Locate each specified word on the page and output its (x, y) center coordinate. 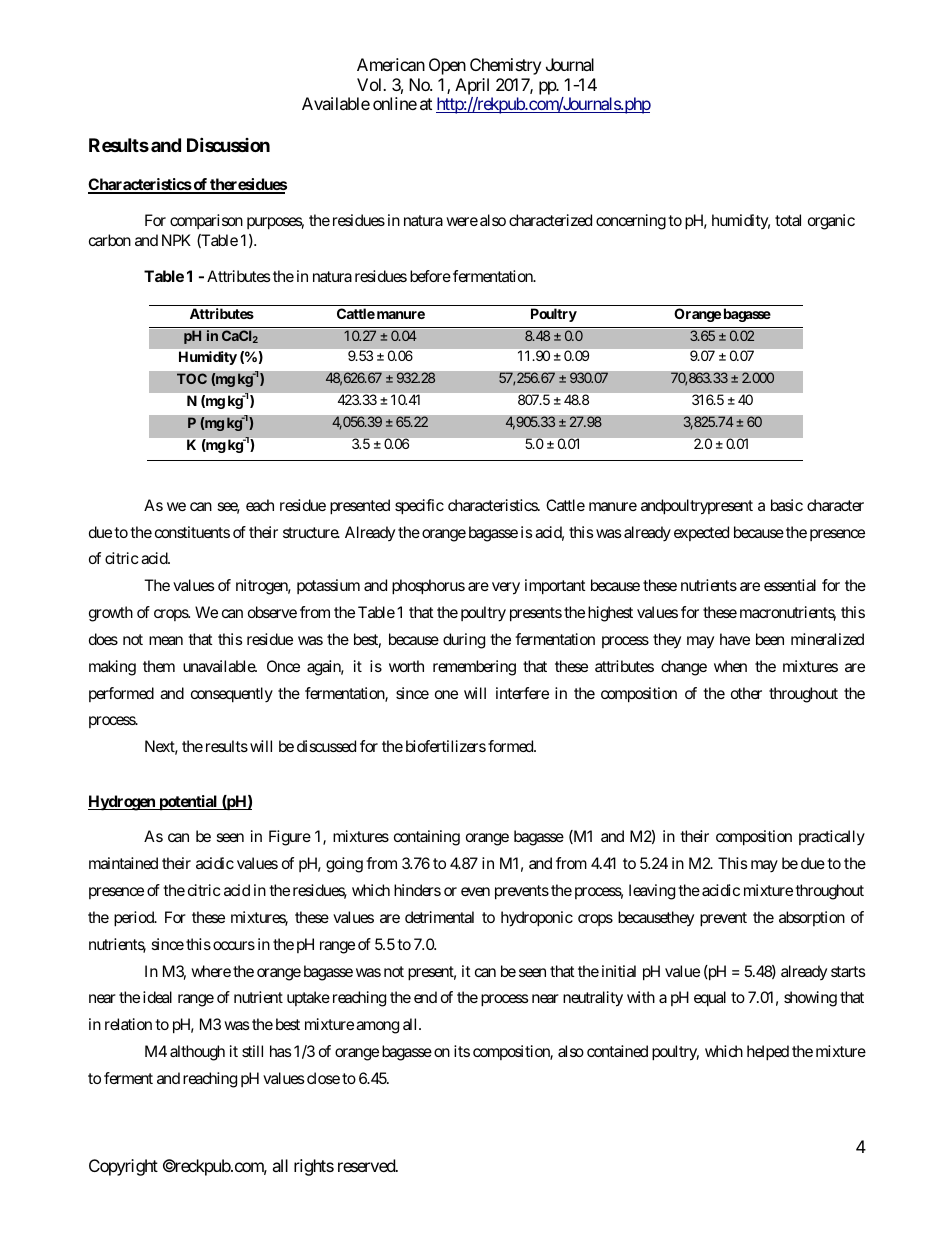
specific (419, 507)
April (472, 86)
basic (787, 505)
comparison (206, 221)
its (462, 1051)
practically (832, 838)
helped (768, 1053)
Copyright (123, 1167)
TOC (192, 378)
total (788, 220)
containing (427, 838)
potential (188, 803)
